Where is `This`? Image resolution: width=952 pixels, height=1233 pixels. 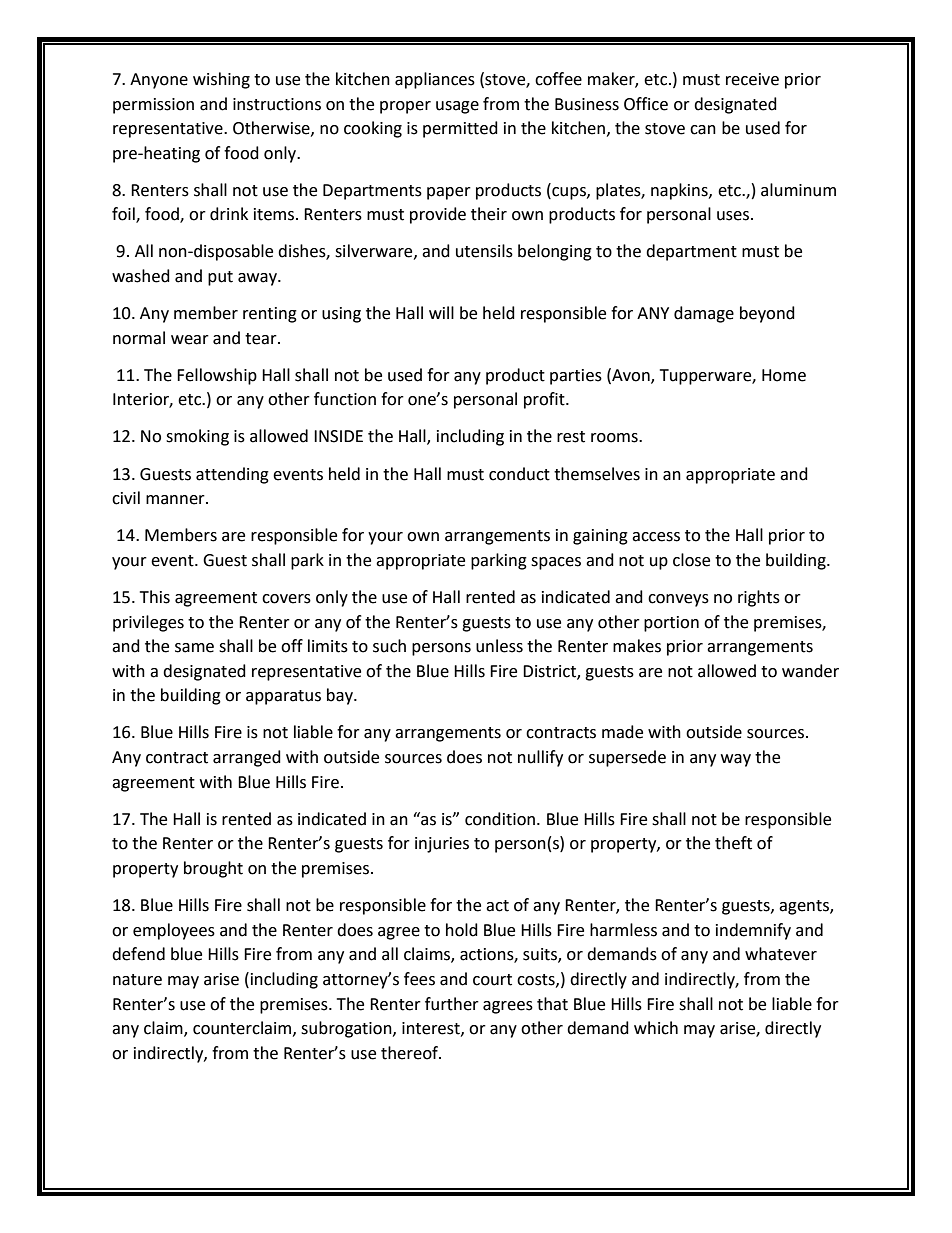 This is located at coordinates (155, 597).
